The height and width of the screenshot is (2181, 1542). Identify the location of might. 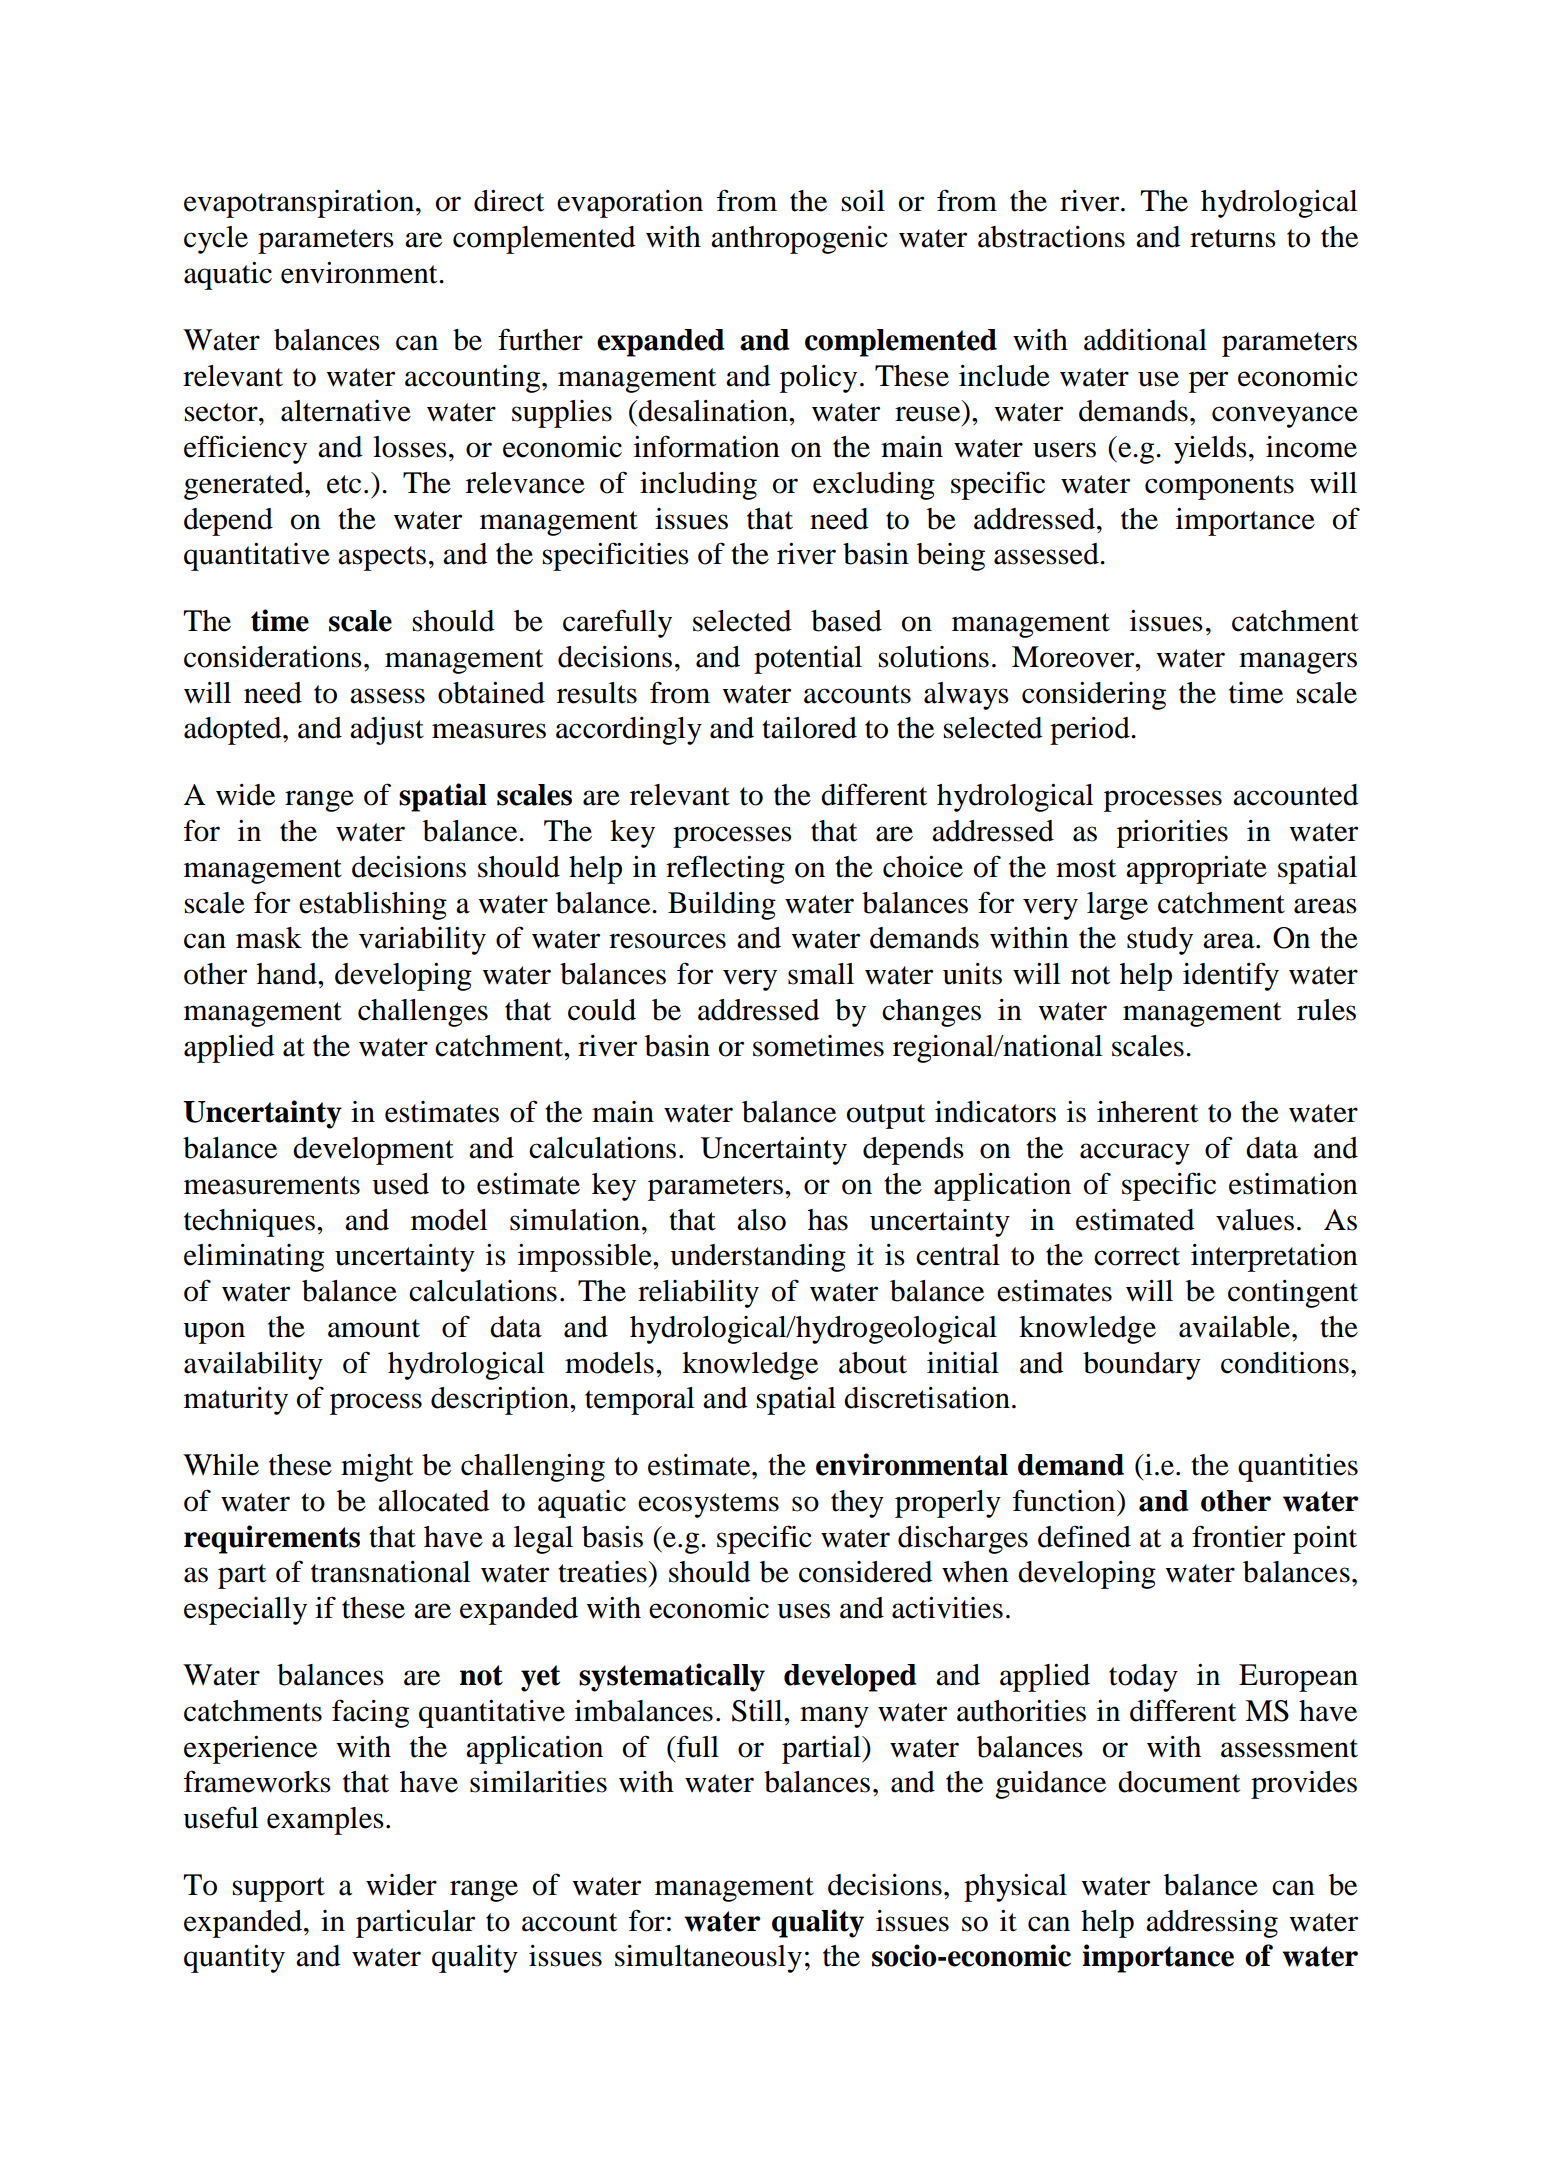
(377, 1468).
